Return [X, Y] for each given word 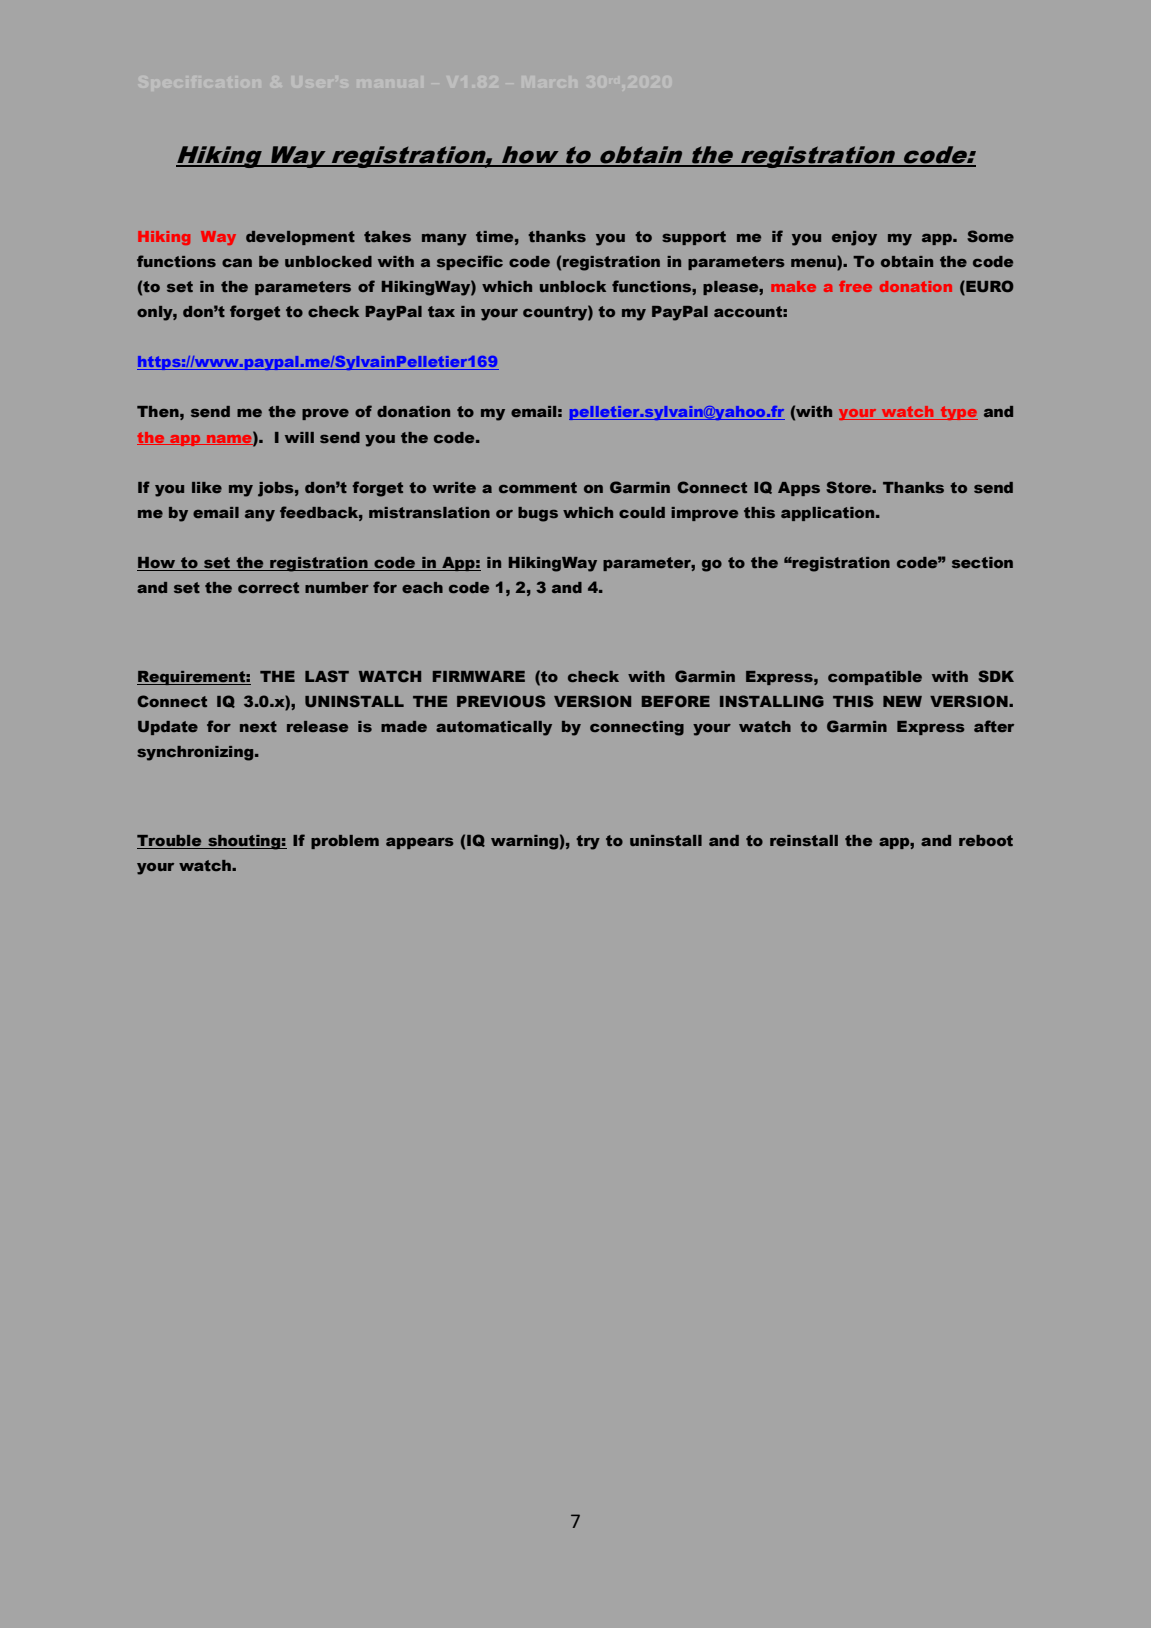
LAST [327, 676]
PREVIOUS [501, 701]
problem [345, 842]
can [237, 263]
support [694, 238]
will [299, 437]
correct [268, 587]
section [982, 562]
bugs [538, 514]
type [958, 413]
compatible [875, 678]
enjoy [854, 238]
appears [420, 843]
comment [538, 487]
